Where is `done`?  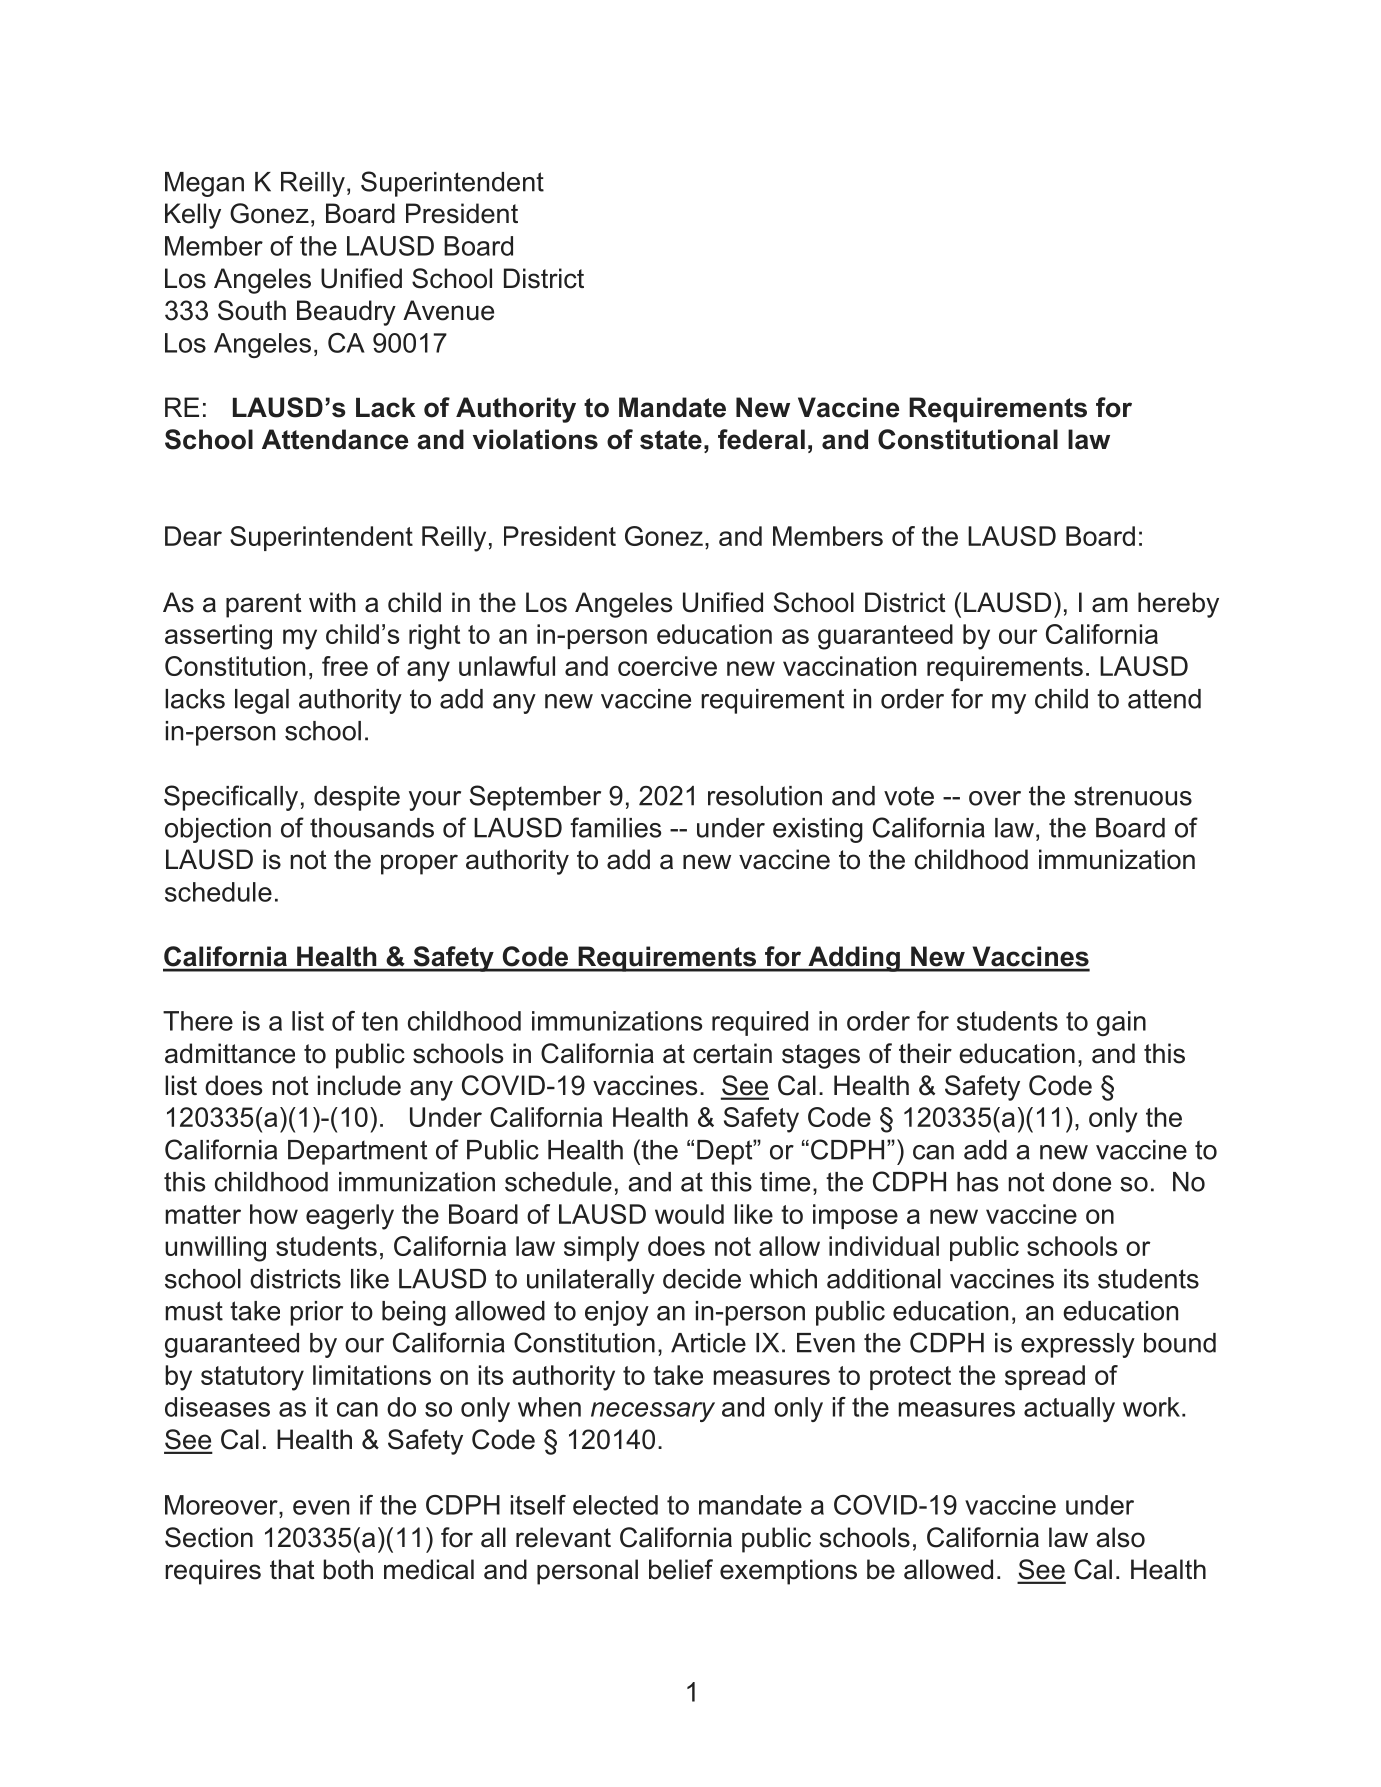
done is located at coordinates (1082, 1182).
